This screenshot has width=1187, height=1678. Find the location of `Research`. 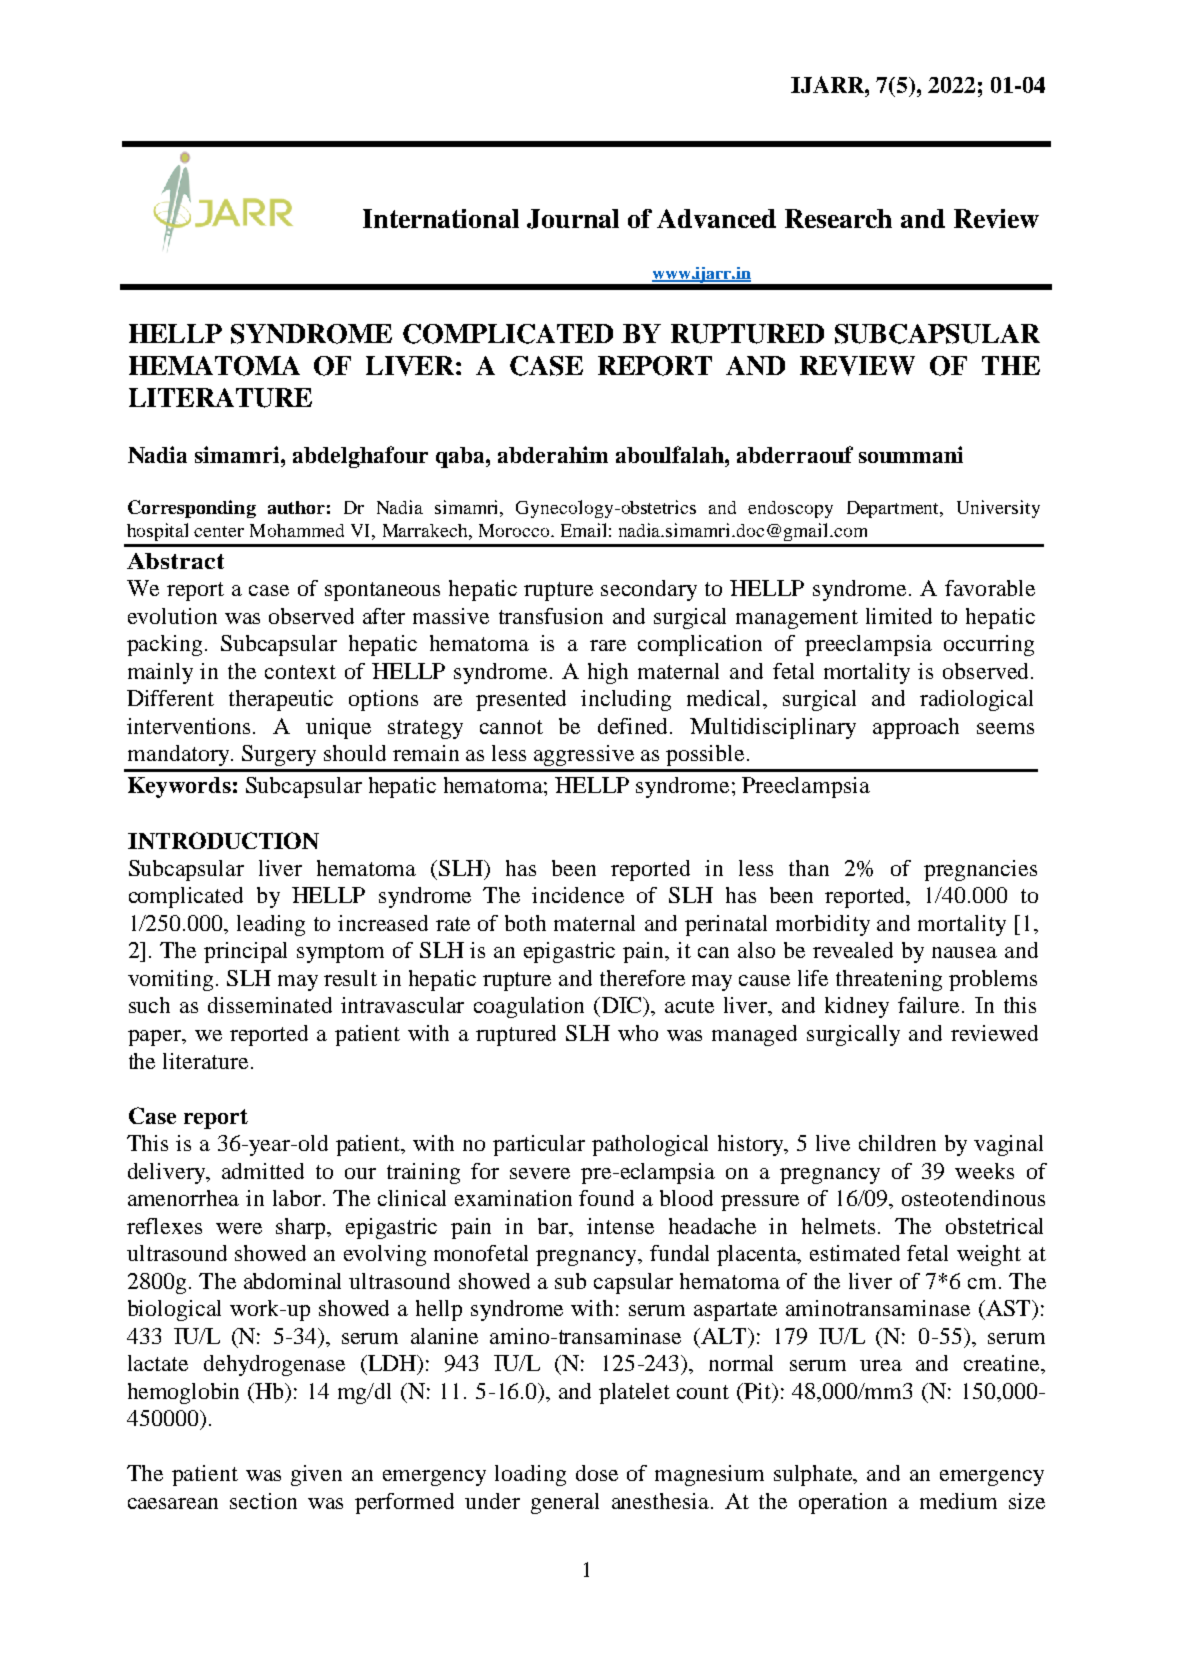

Research is located at coordinates (838, 218).
